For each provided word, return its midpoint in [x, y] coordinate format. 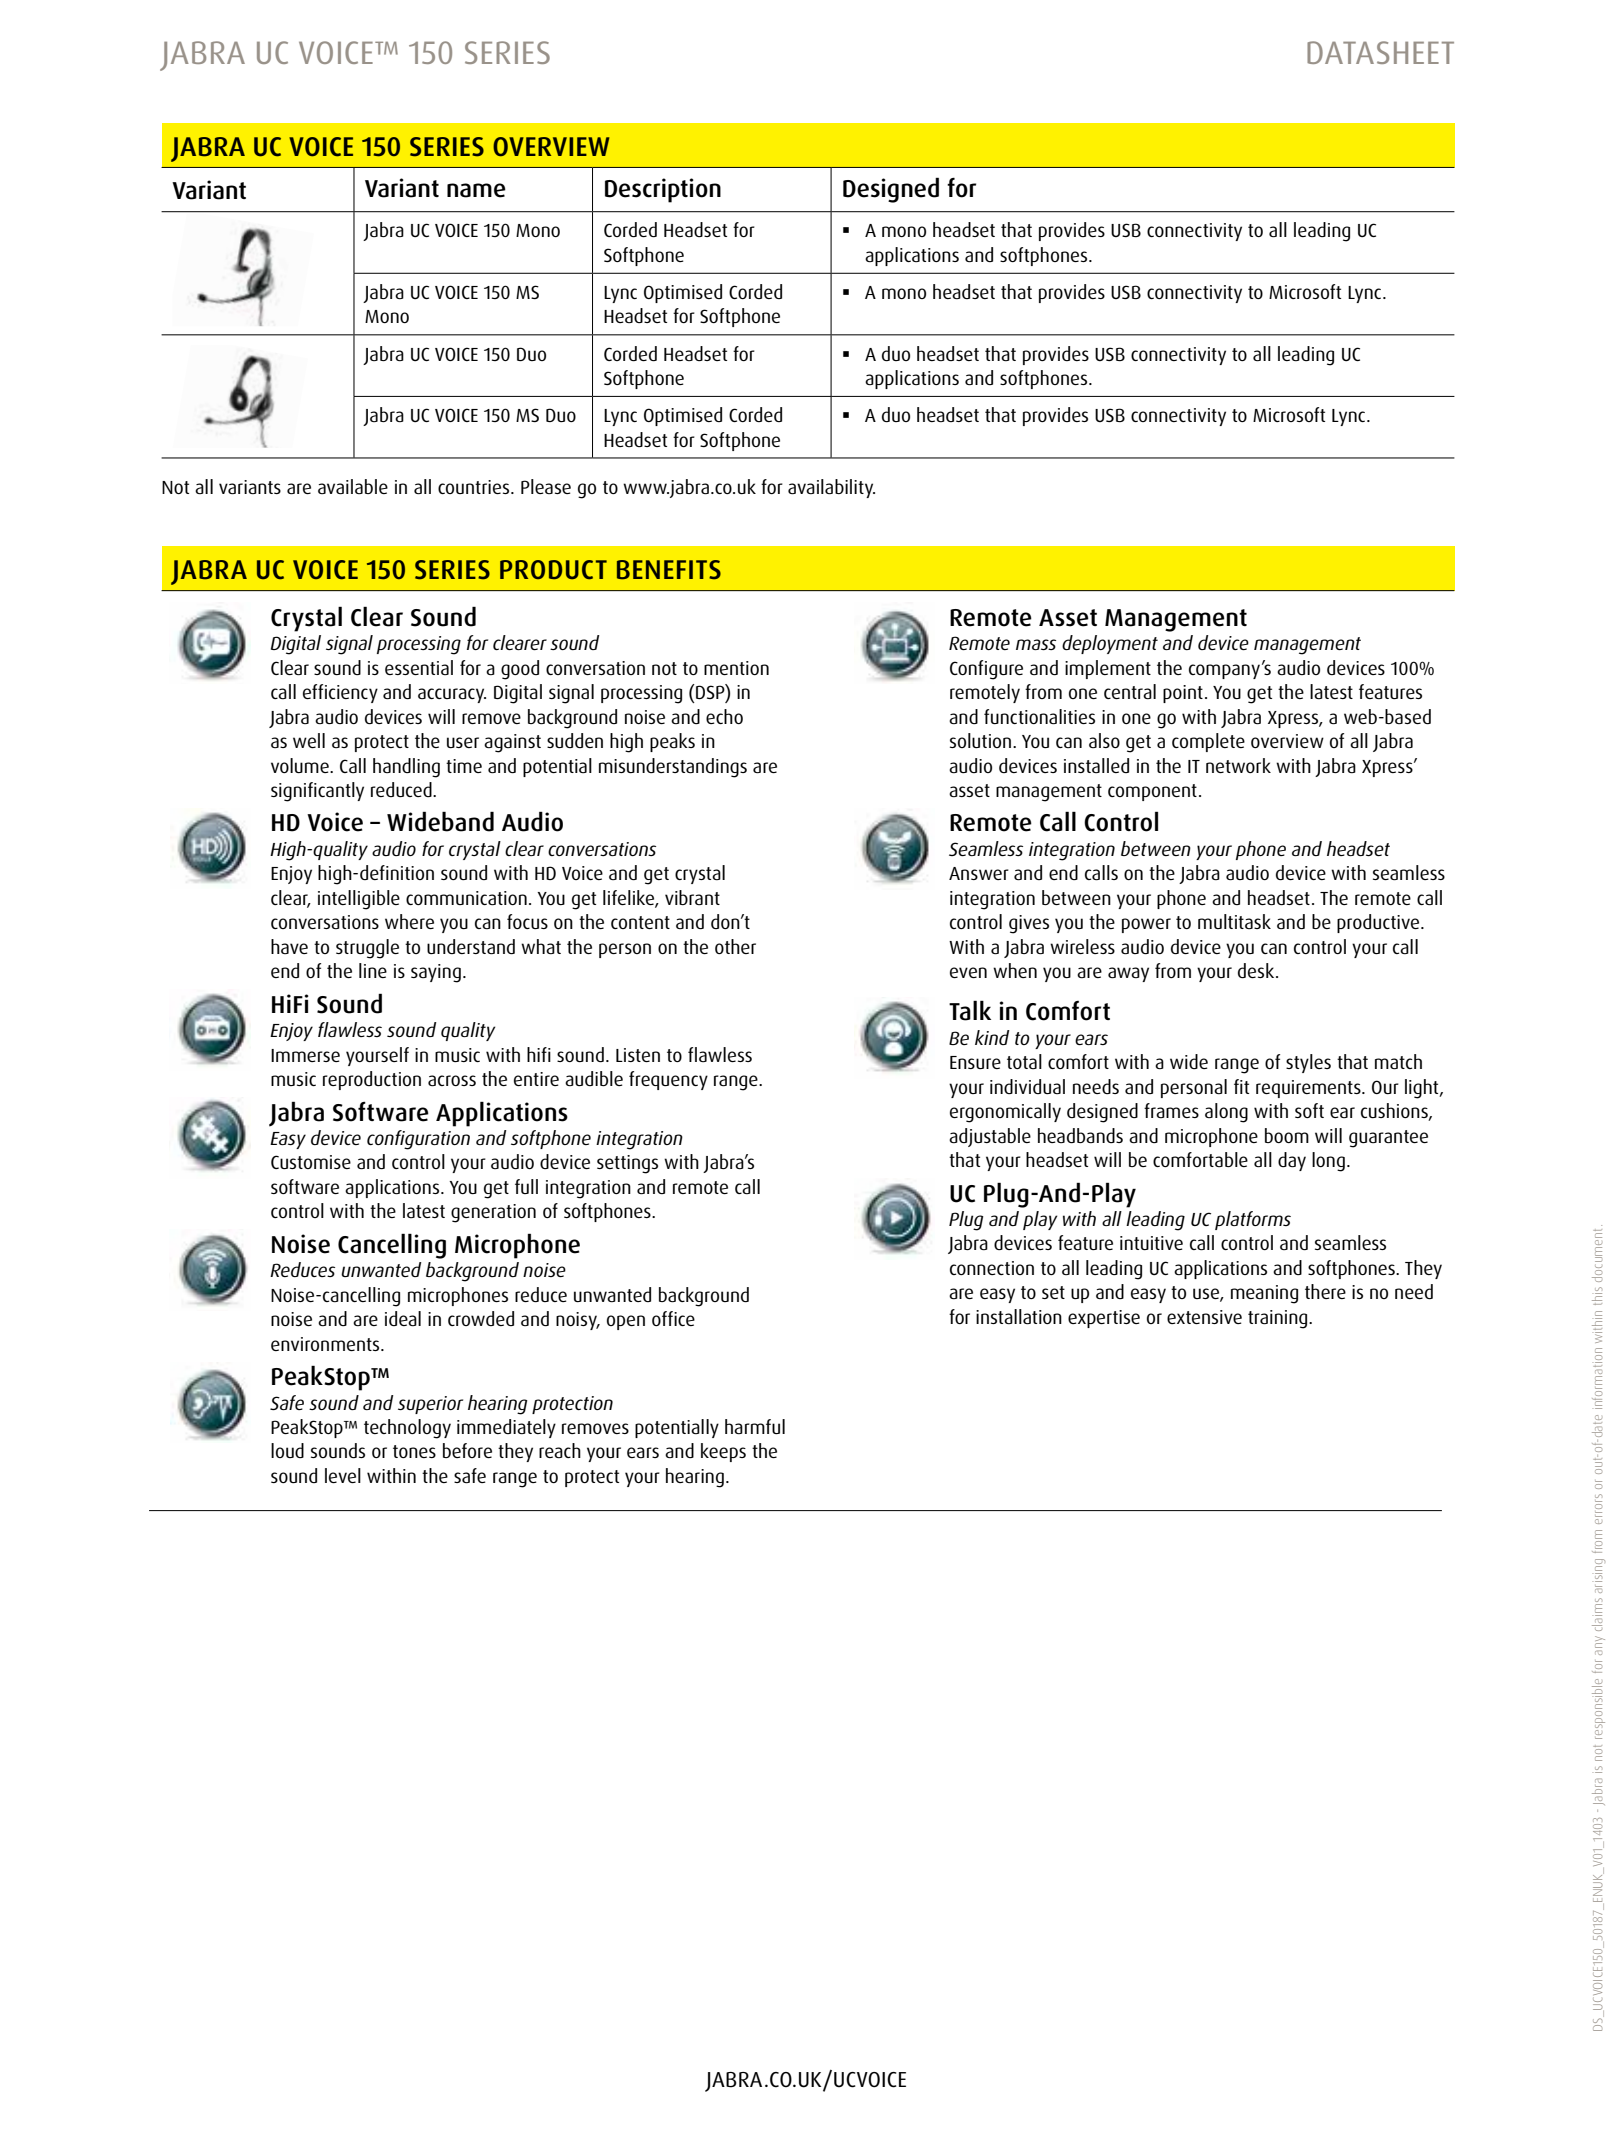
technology [407, 1429]
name [476, 190]
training [1279, 1319]
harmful [755, 1426]
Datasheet [1380, 52]
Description [663, 190]
